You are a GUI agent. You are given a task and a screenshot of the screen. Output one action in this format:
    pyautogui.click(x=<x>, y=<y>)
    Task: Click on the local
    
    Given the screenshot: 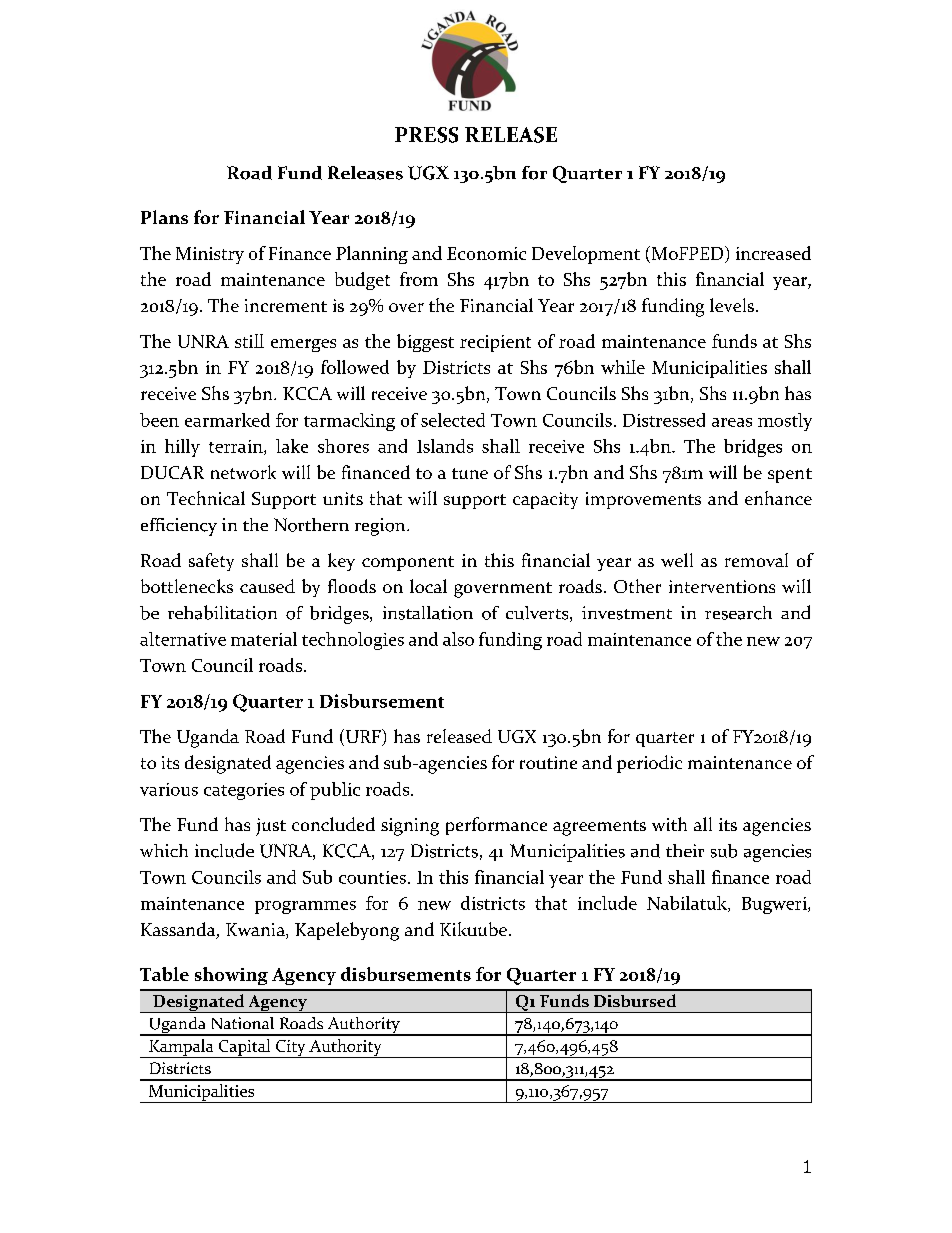 What is the action you would take?
    pyautogui.click(x=428, y=586)
